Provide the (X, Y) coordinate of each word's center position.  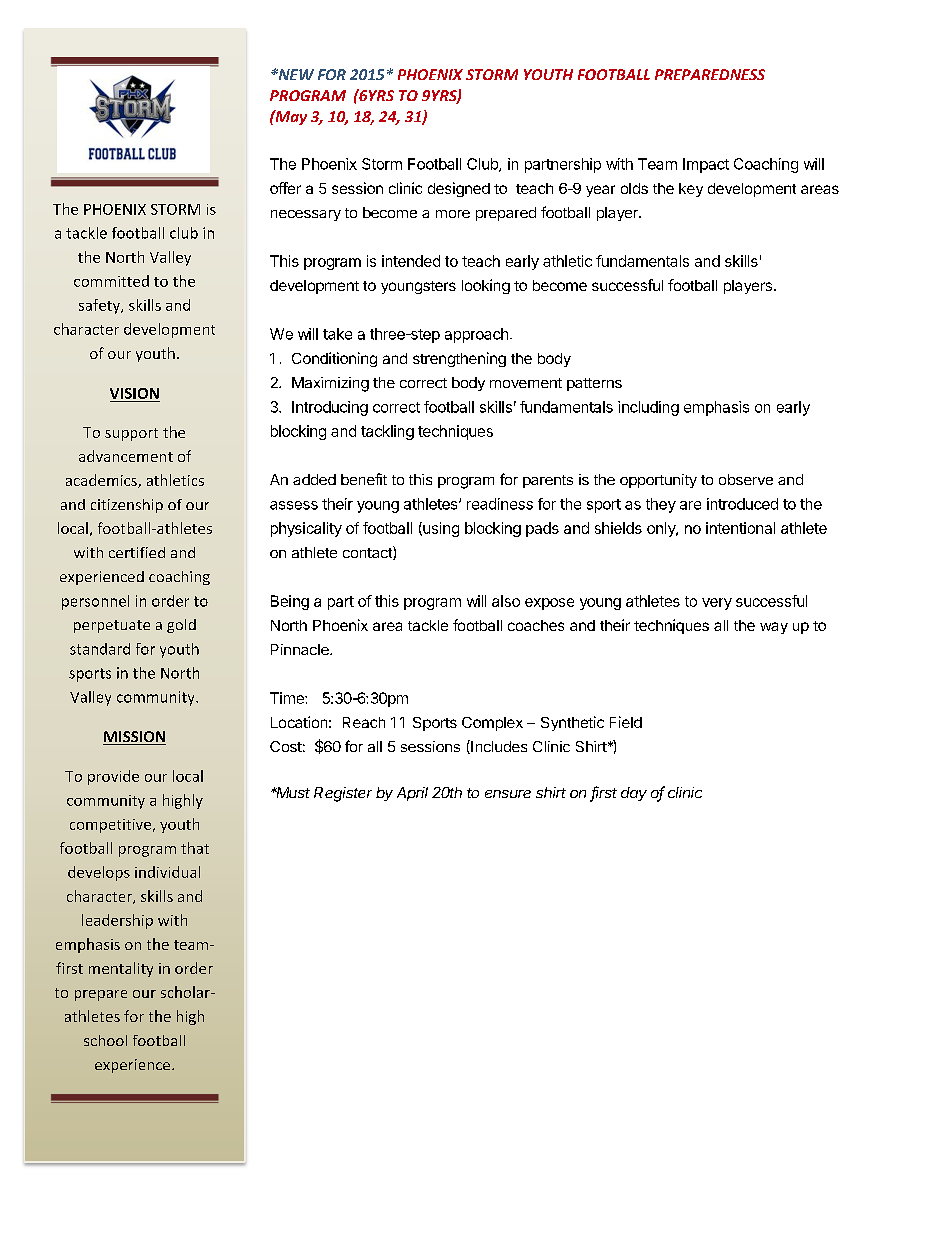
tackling (387, 432)
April (412, 794)
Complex (492, 724)
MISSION (134, 738)
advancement (126, 456)
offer (285, 188)
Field (626, 722)
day (634, 794)
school (105, 1040)
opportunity (658, 481)
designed (459, 189)
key (691, 190)
